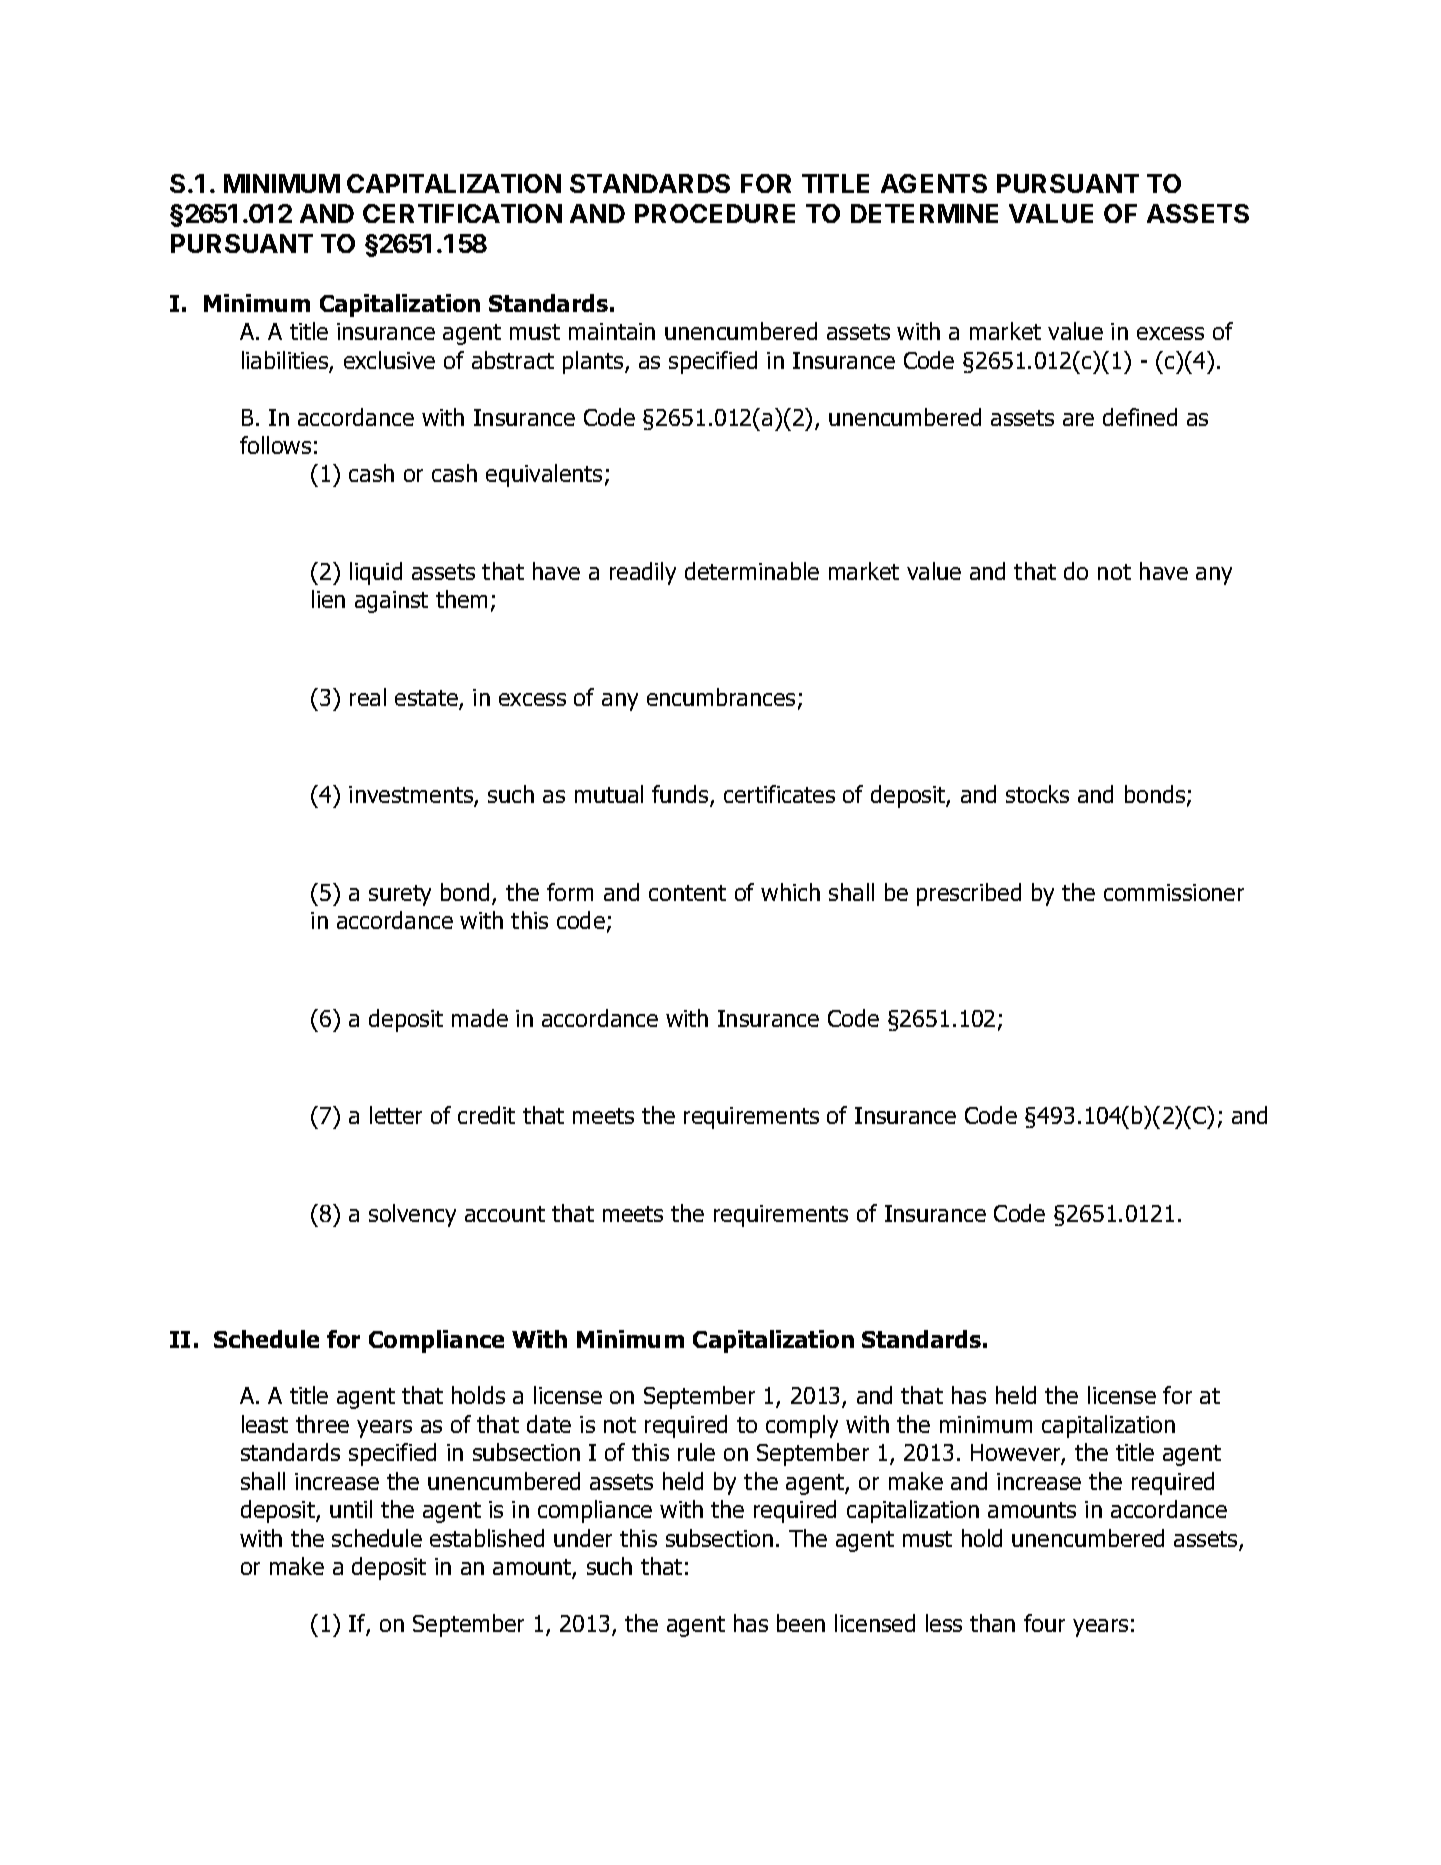  What do you see at coordinates (715, 213) in the screenshot?
I see `PROCEDURE` at bounding box center [715, 213].
